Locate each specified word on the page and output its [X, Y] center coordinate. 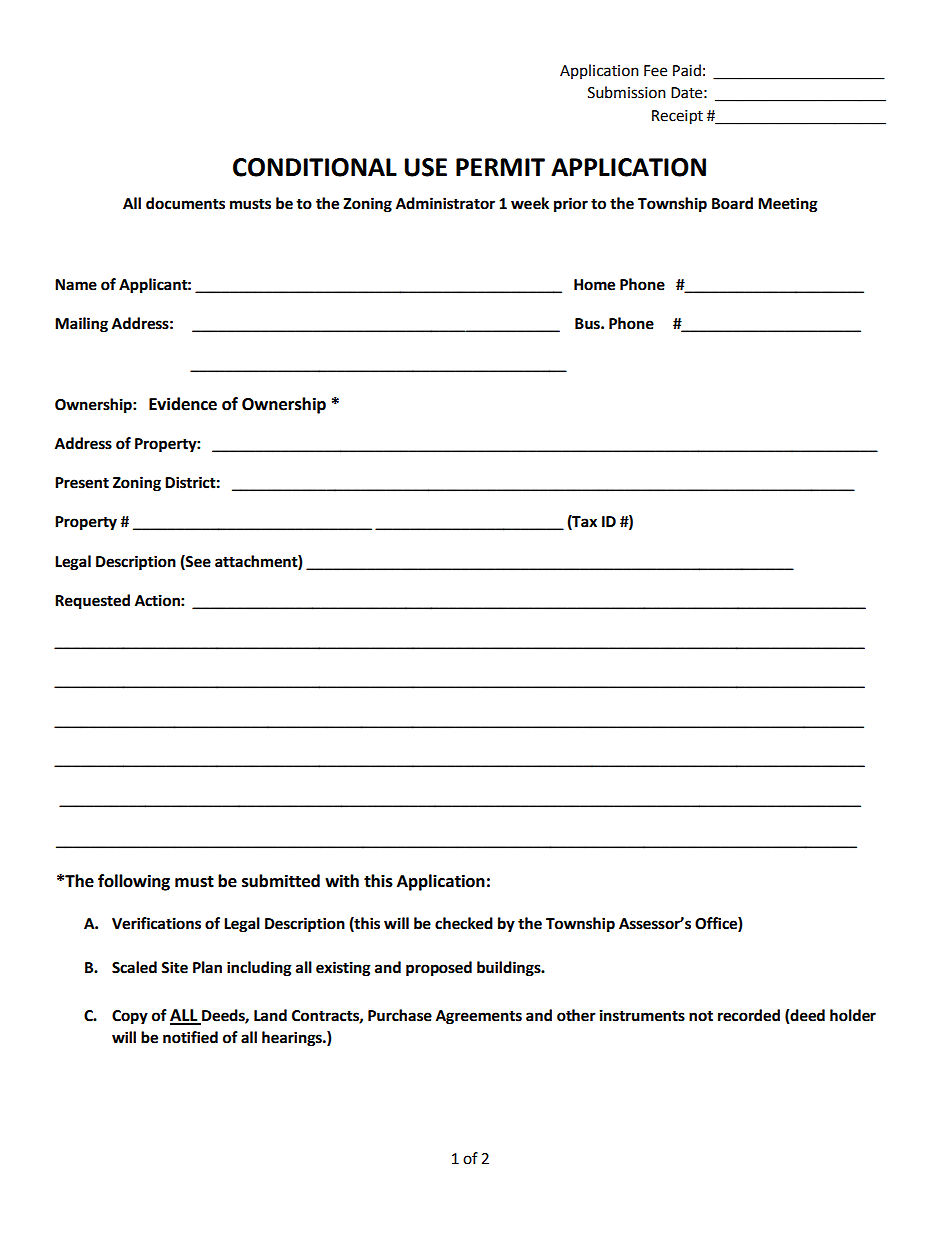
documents [185, 203]
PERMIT [500, 167]
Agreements [479, 1017]
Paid [687, 70]
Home [594, 285]
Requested [92, 602]
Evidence [183, 404]
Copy [130, 1017]
